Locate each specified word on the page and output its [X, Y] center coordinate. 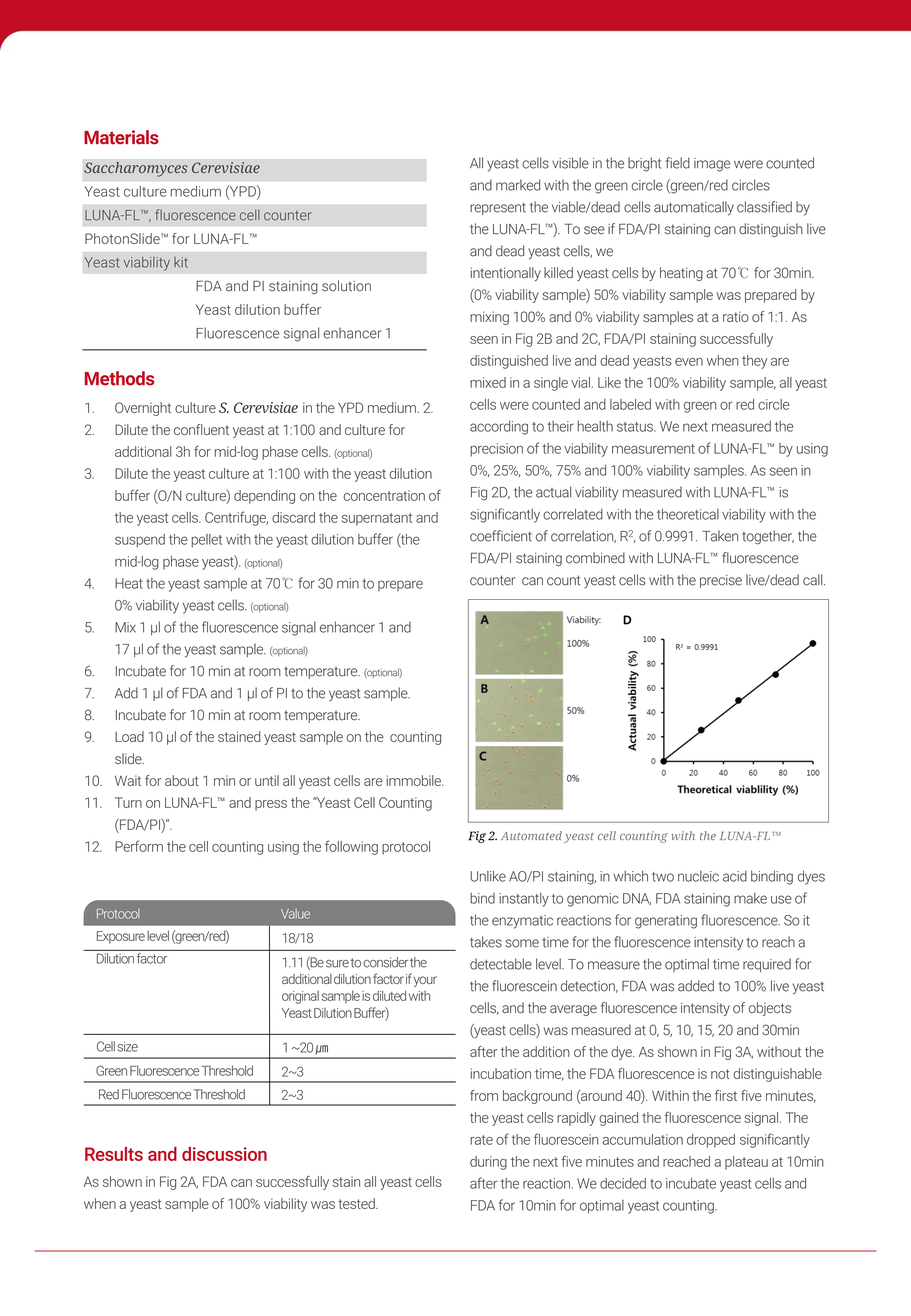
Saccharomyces [136, 169]
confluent [201, 429]
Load [129, 736]
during [488, 1163]
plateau [746, 1163]
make [750, 898]
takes [486, 942]
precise [721, 581]
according [499, 428]
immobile [415, 780]
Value [295, 913]
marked [518, 185]
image [712, 165]
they [754, 362]
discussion [224, 1154]
